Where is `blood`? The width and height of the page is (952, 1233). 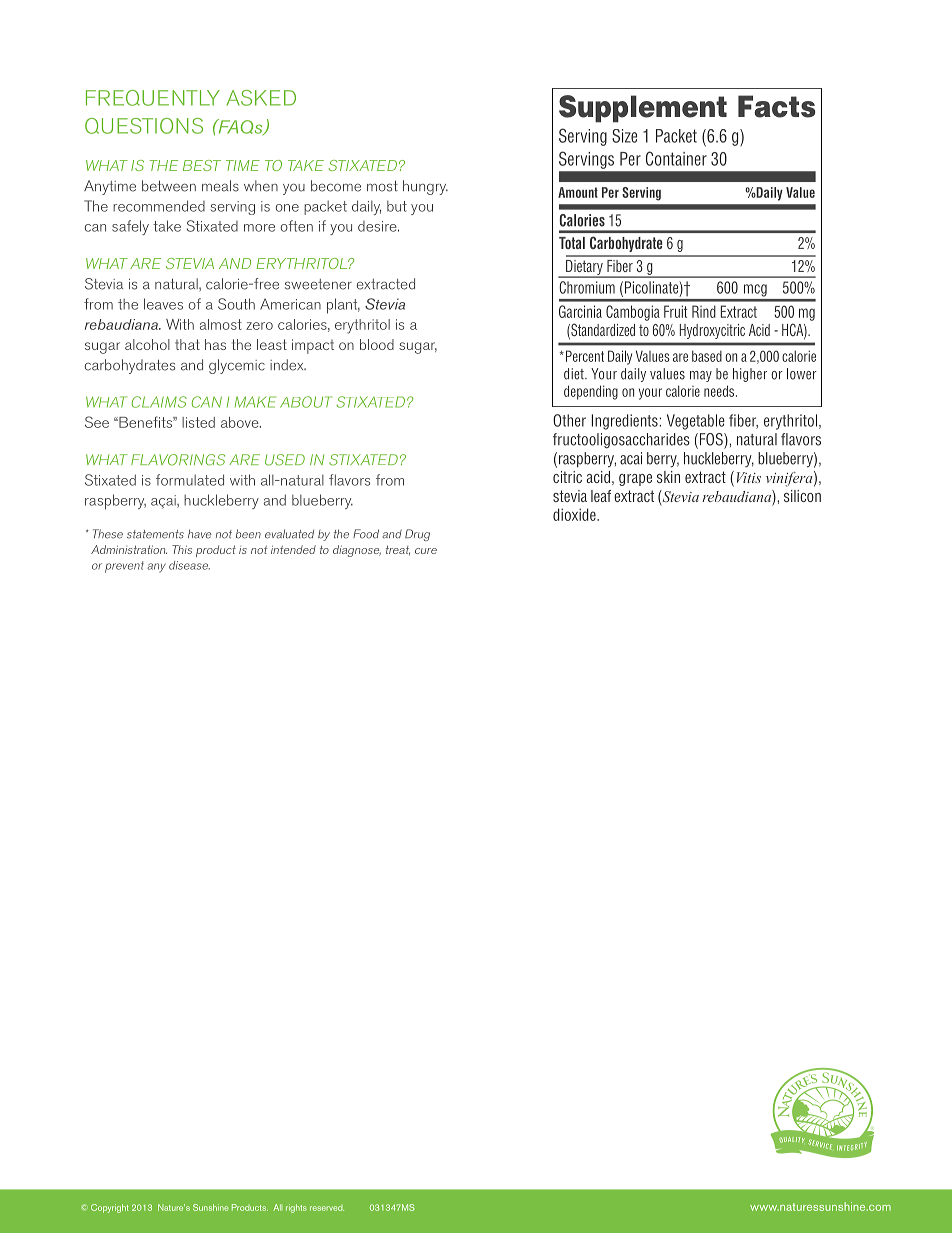 blood is located at coordinates (377, 344).
